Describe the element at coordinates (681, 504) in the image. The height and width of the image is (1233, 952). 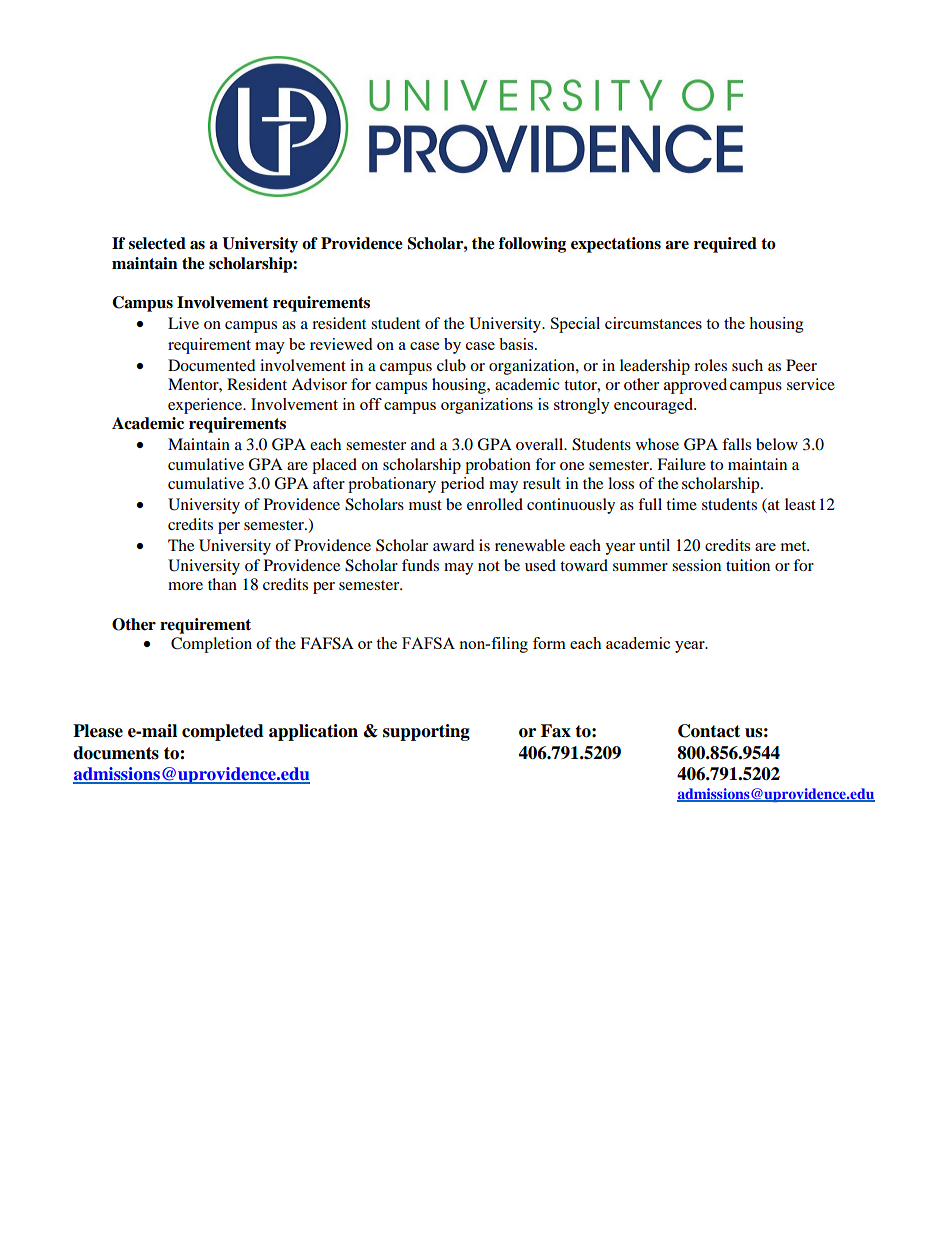
I see `time` at that location.
